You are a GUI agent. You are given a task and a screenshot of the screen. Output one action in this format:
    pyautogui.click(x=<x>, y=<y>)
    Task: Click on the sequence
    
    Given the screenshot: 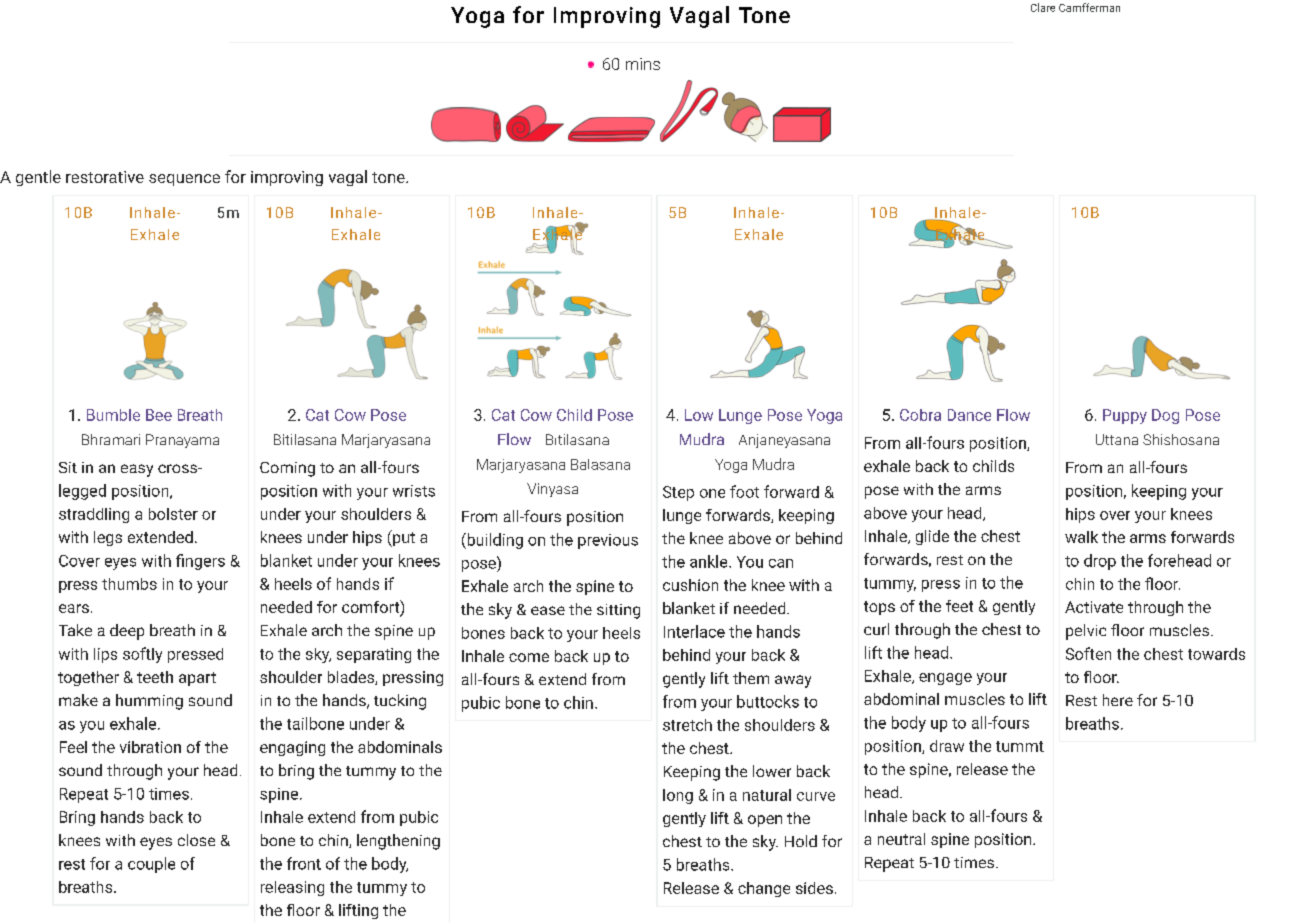 What is the action you would take?
    pyautogui.click(x=184, y=180)
